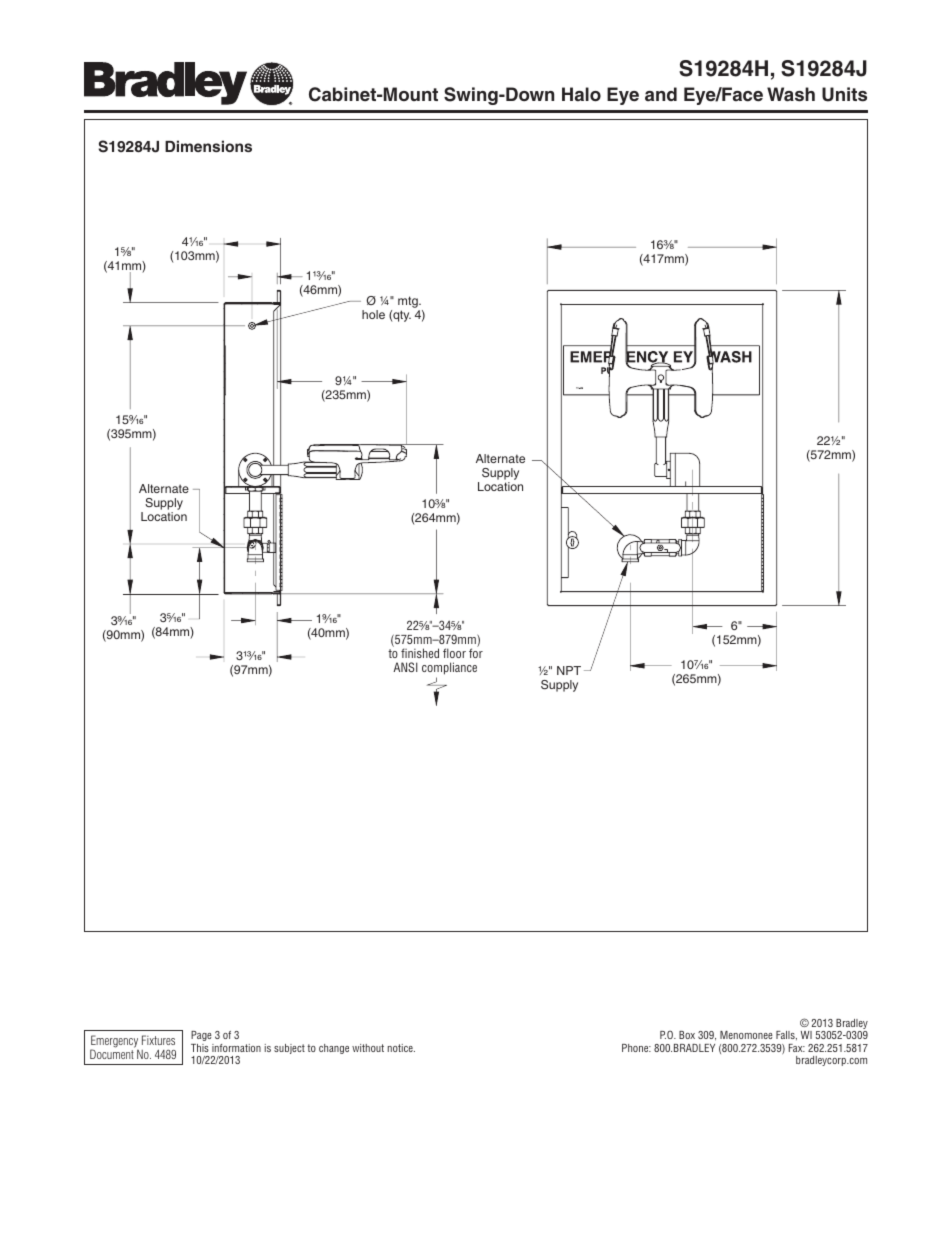 This screenshot has width=952, height=1233. I want to click on Units, so click(844, 94).
